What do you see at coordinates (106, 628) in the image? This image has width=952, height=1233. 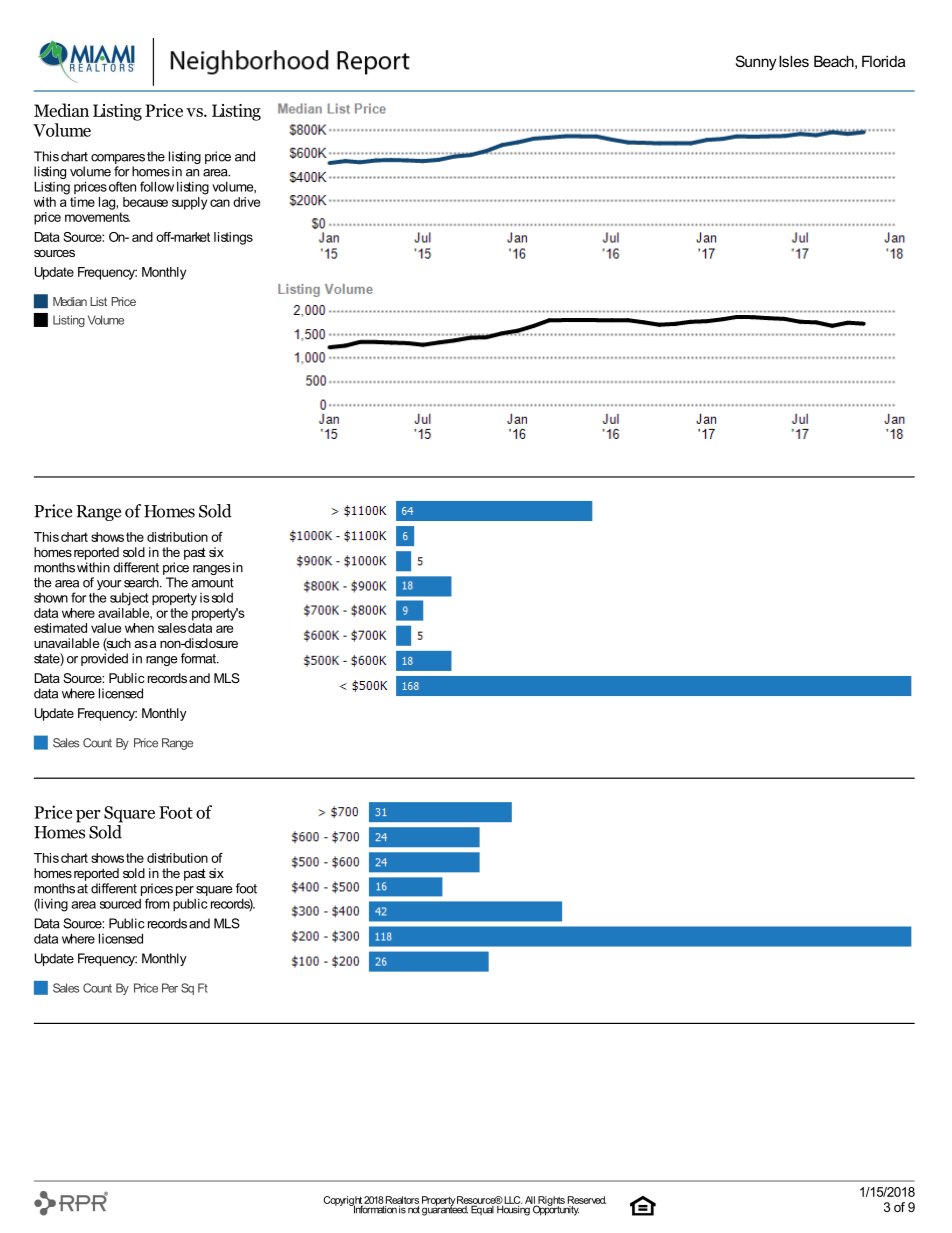 I see `value` at bounding box center [106, 628].
